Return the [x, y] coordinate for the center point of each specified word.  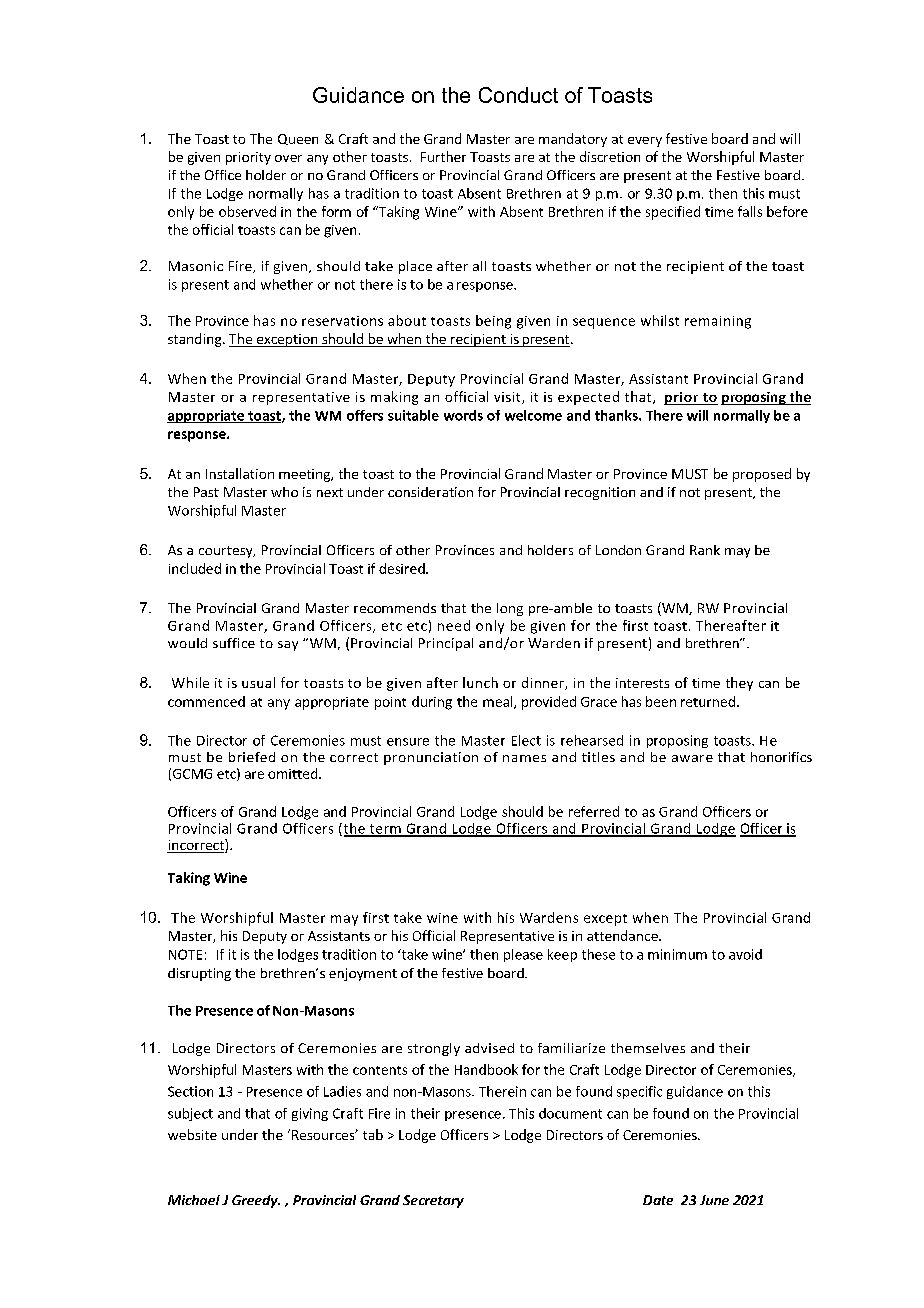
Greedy [256, 1201]
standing [196, 340]
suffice [234, 643]
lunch [480, 682]
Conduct [518, 95]
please [523, 955]
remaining [718, 322]
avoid [745, 954]
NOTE [185, 954]
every [645, 142]
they [739, 684]
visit [508, 398]
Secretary [433, 1201]
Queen [298, 139]
